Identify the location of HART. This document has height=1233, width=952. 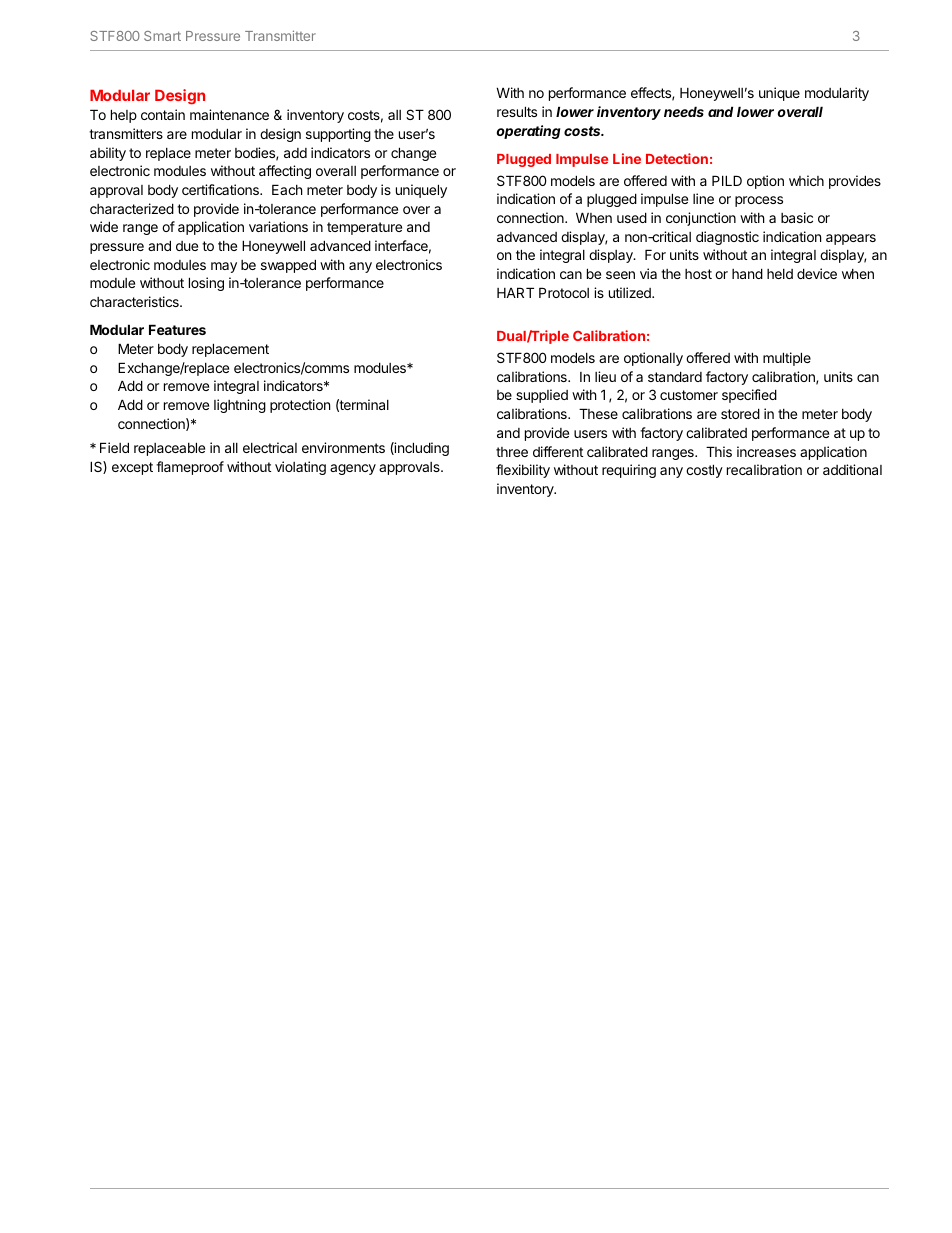
(515, 292).
